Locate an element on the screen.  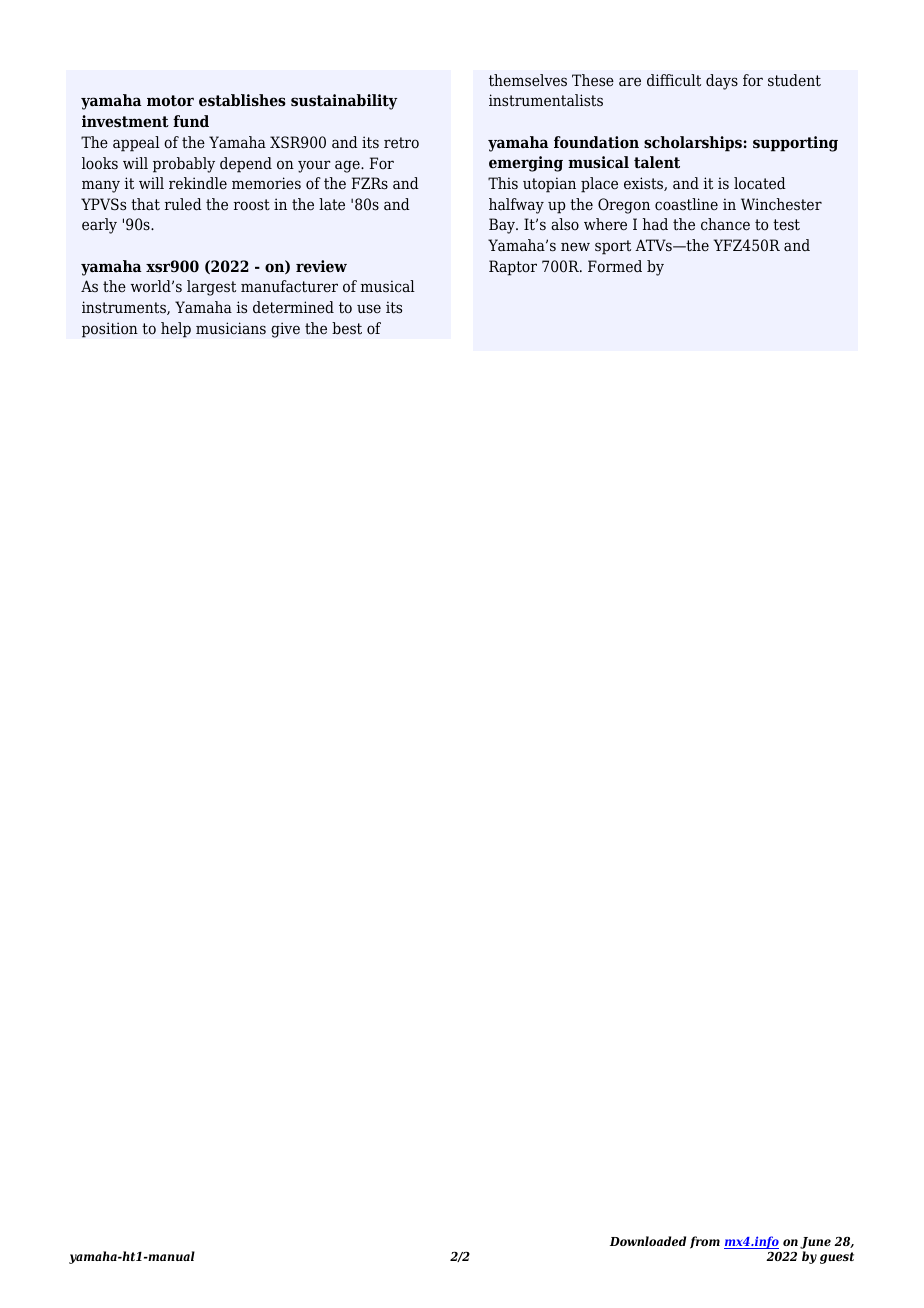
help is located at coordinates (176, 330).
